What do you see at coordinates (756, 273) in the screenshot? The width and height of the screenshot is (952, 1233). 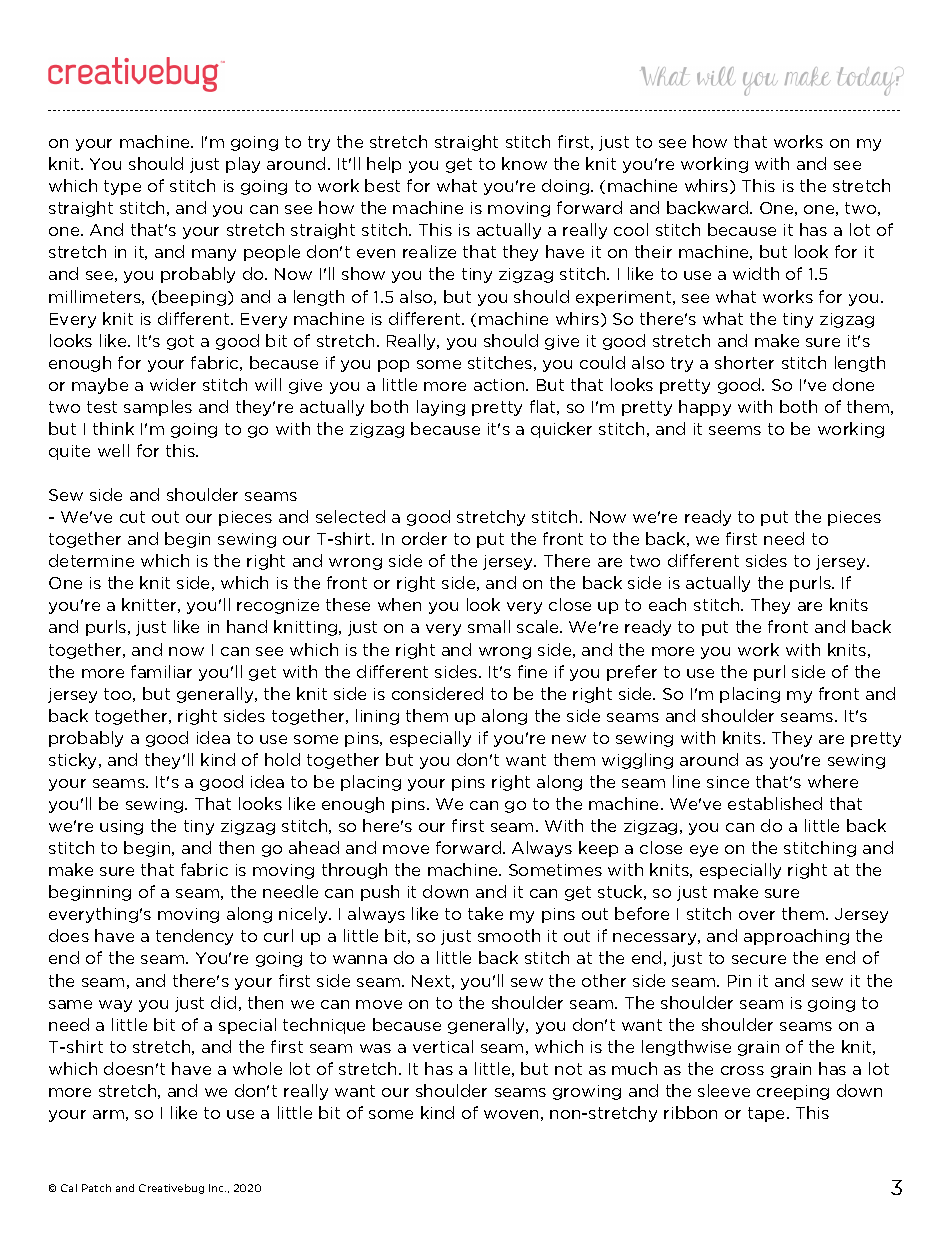 I see `width` at bounding box center [756, 273].
